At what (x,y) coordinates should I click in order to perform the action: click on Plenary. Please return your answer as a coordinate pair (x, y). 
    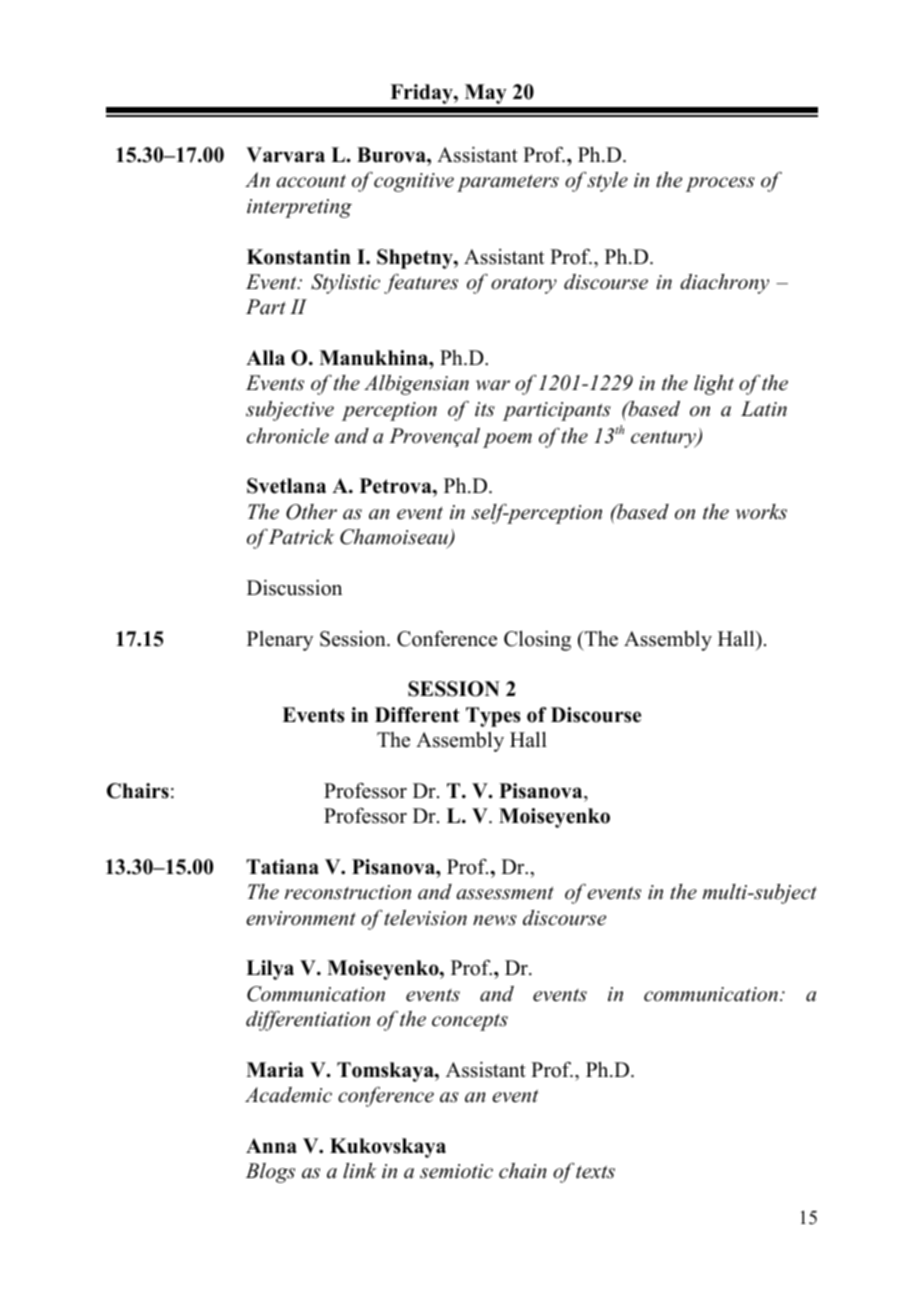
    Looking at the image, I should click on (280, 641).
